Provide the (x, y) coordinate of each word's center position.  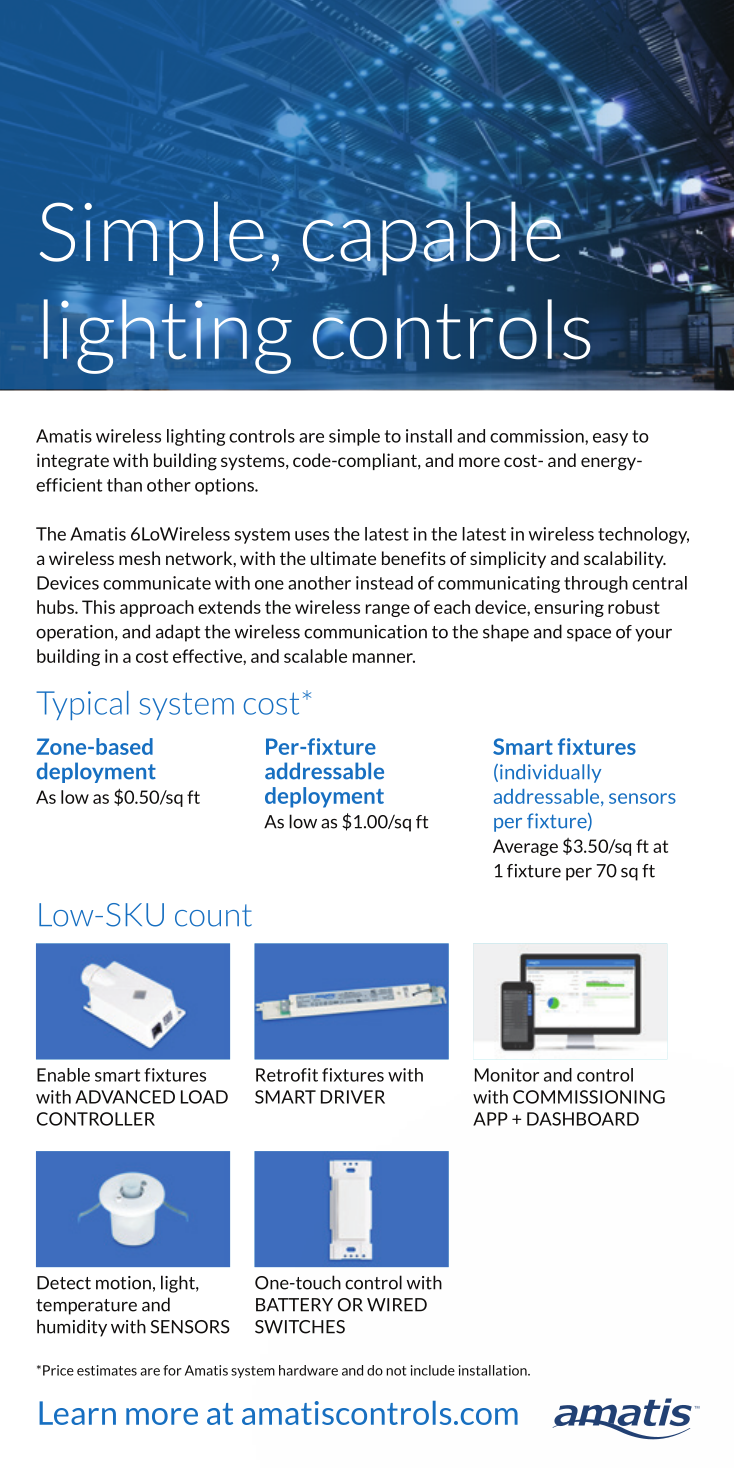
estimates (107, 1370)
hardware (308, 1370)
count (213, 915)
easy (610, 439)
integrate (73, 462)
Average (525, 847)
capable (430, 238)
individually (550, 773)
